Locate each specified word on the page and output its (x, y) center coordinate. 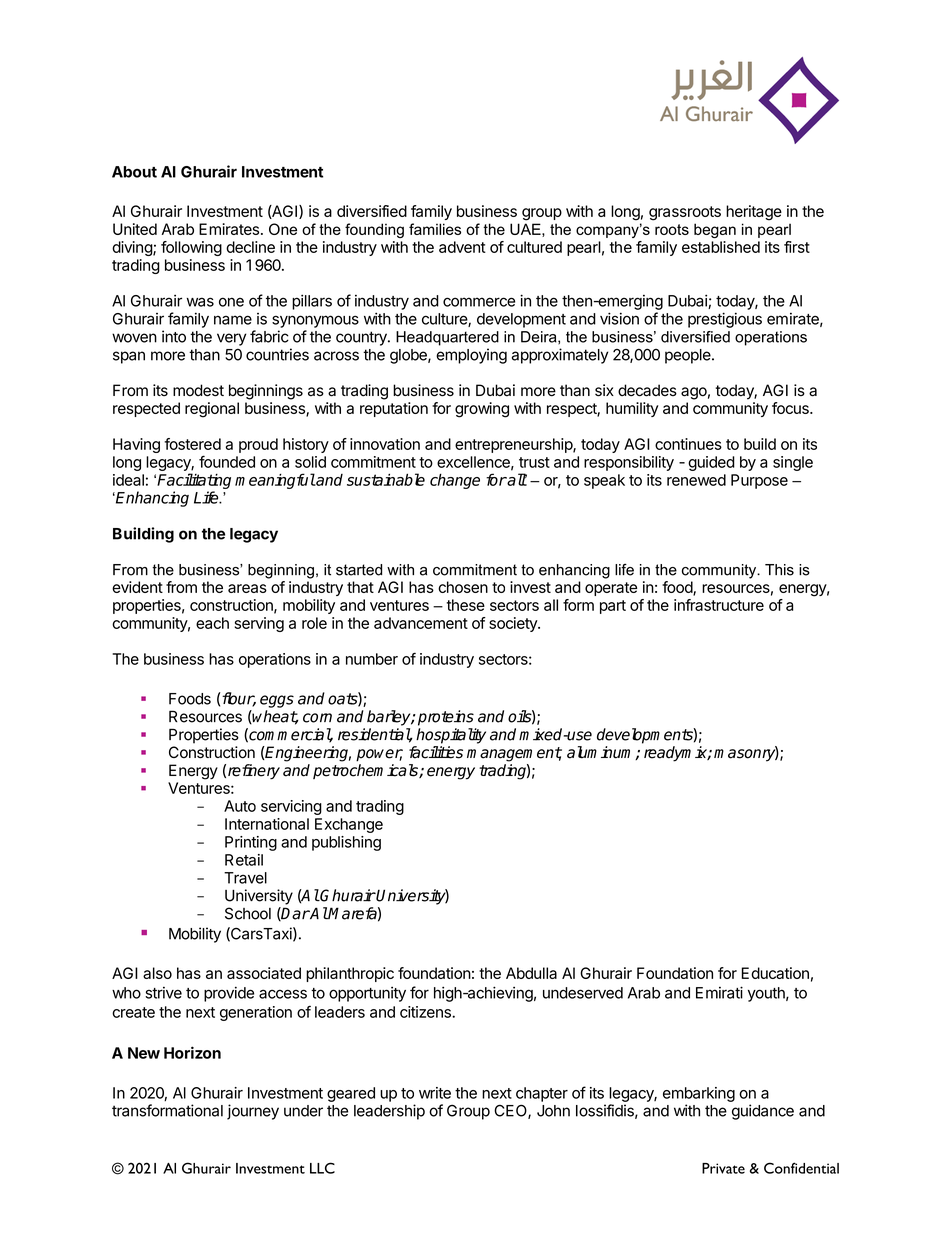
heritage (754, 213)
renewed (696, 480)
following (191, 248)
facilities (436, 752)
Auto (240, 806)
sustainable (386, 479)
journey (253, 1112)
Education (775, 973)
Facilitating (194, 481)
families (435, 229)
